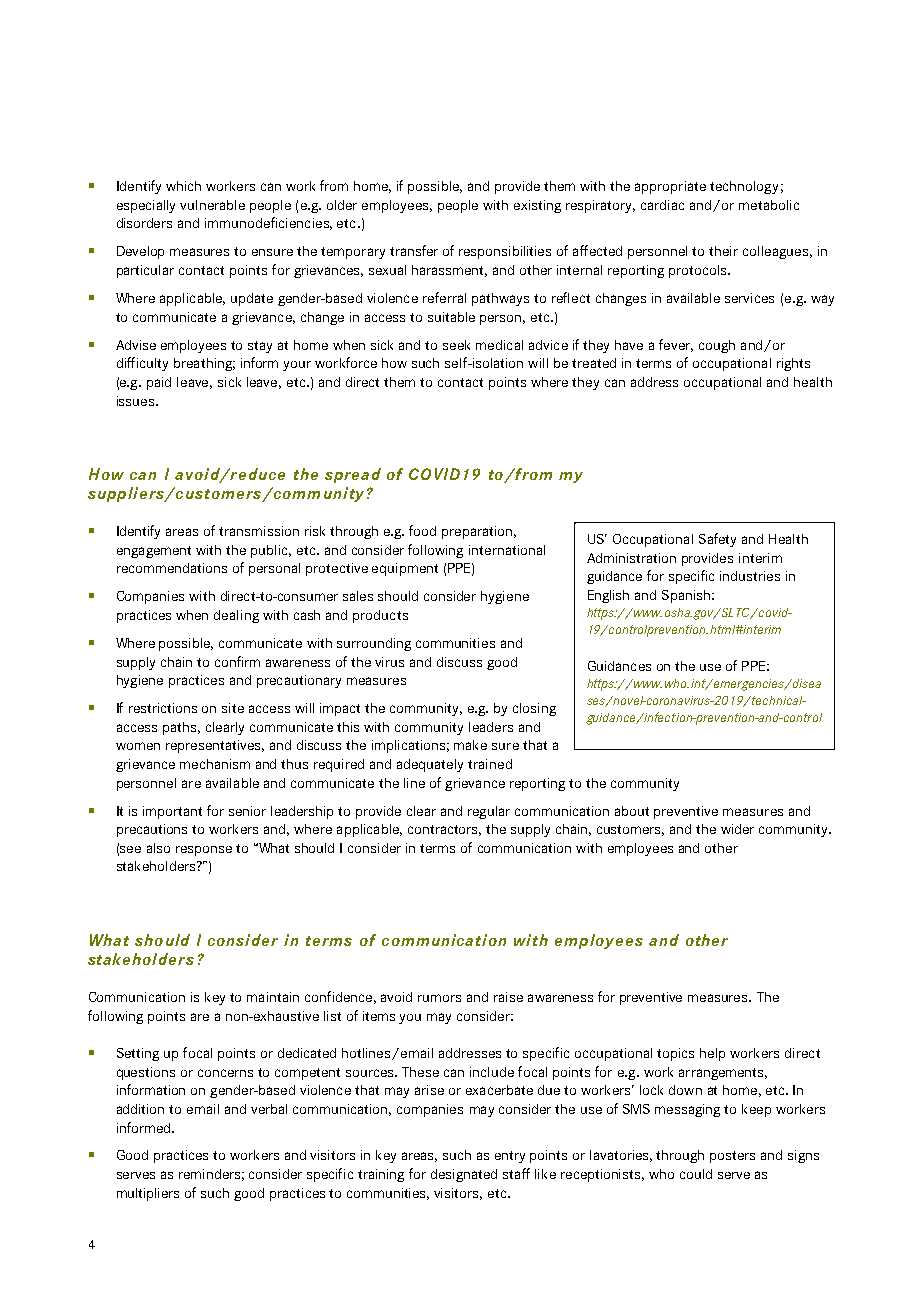 The width and height of the screenshot is (924, 1308). I want to click on vulnerable, so click(212, 205).
